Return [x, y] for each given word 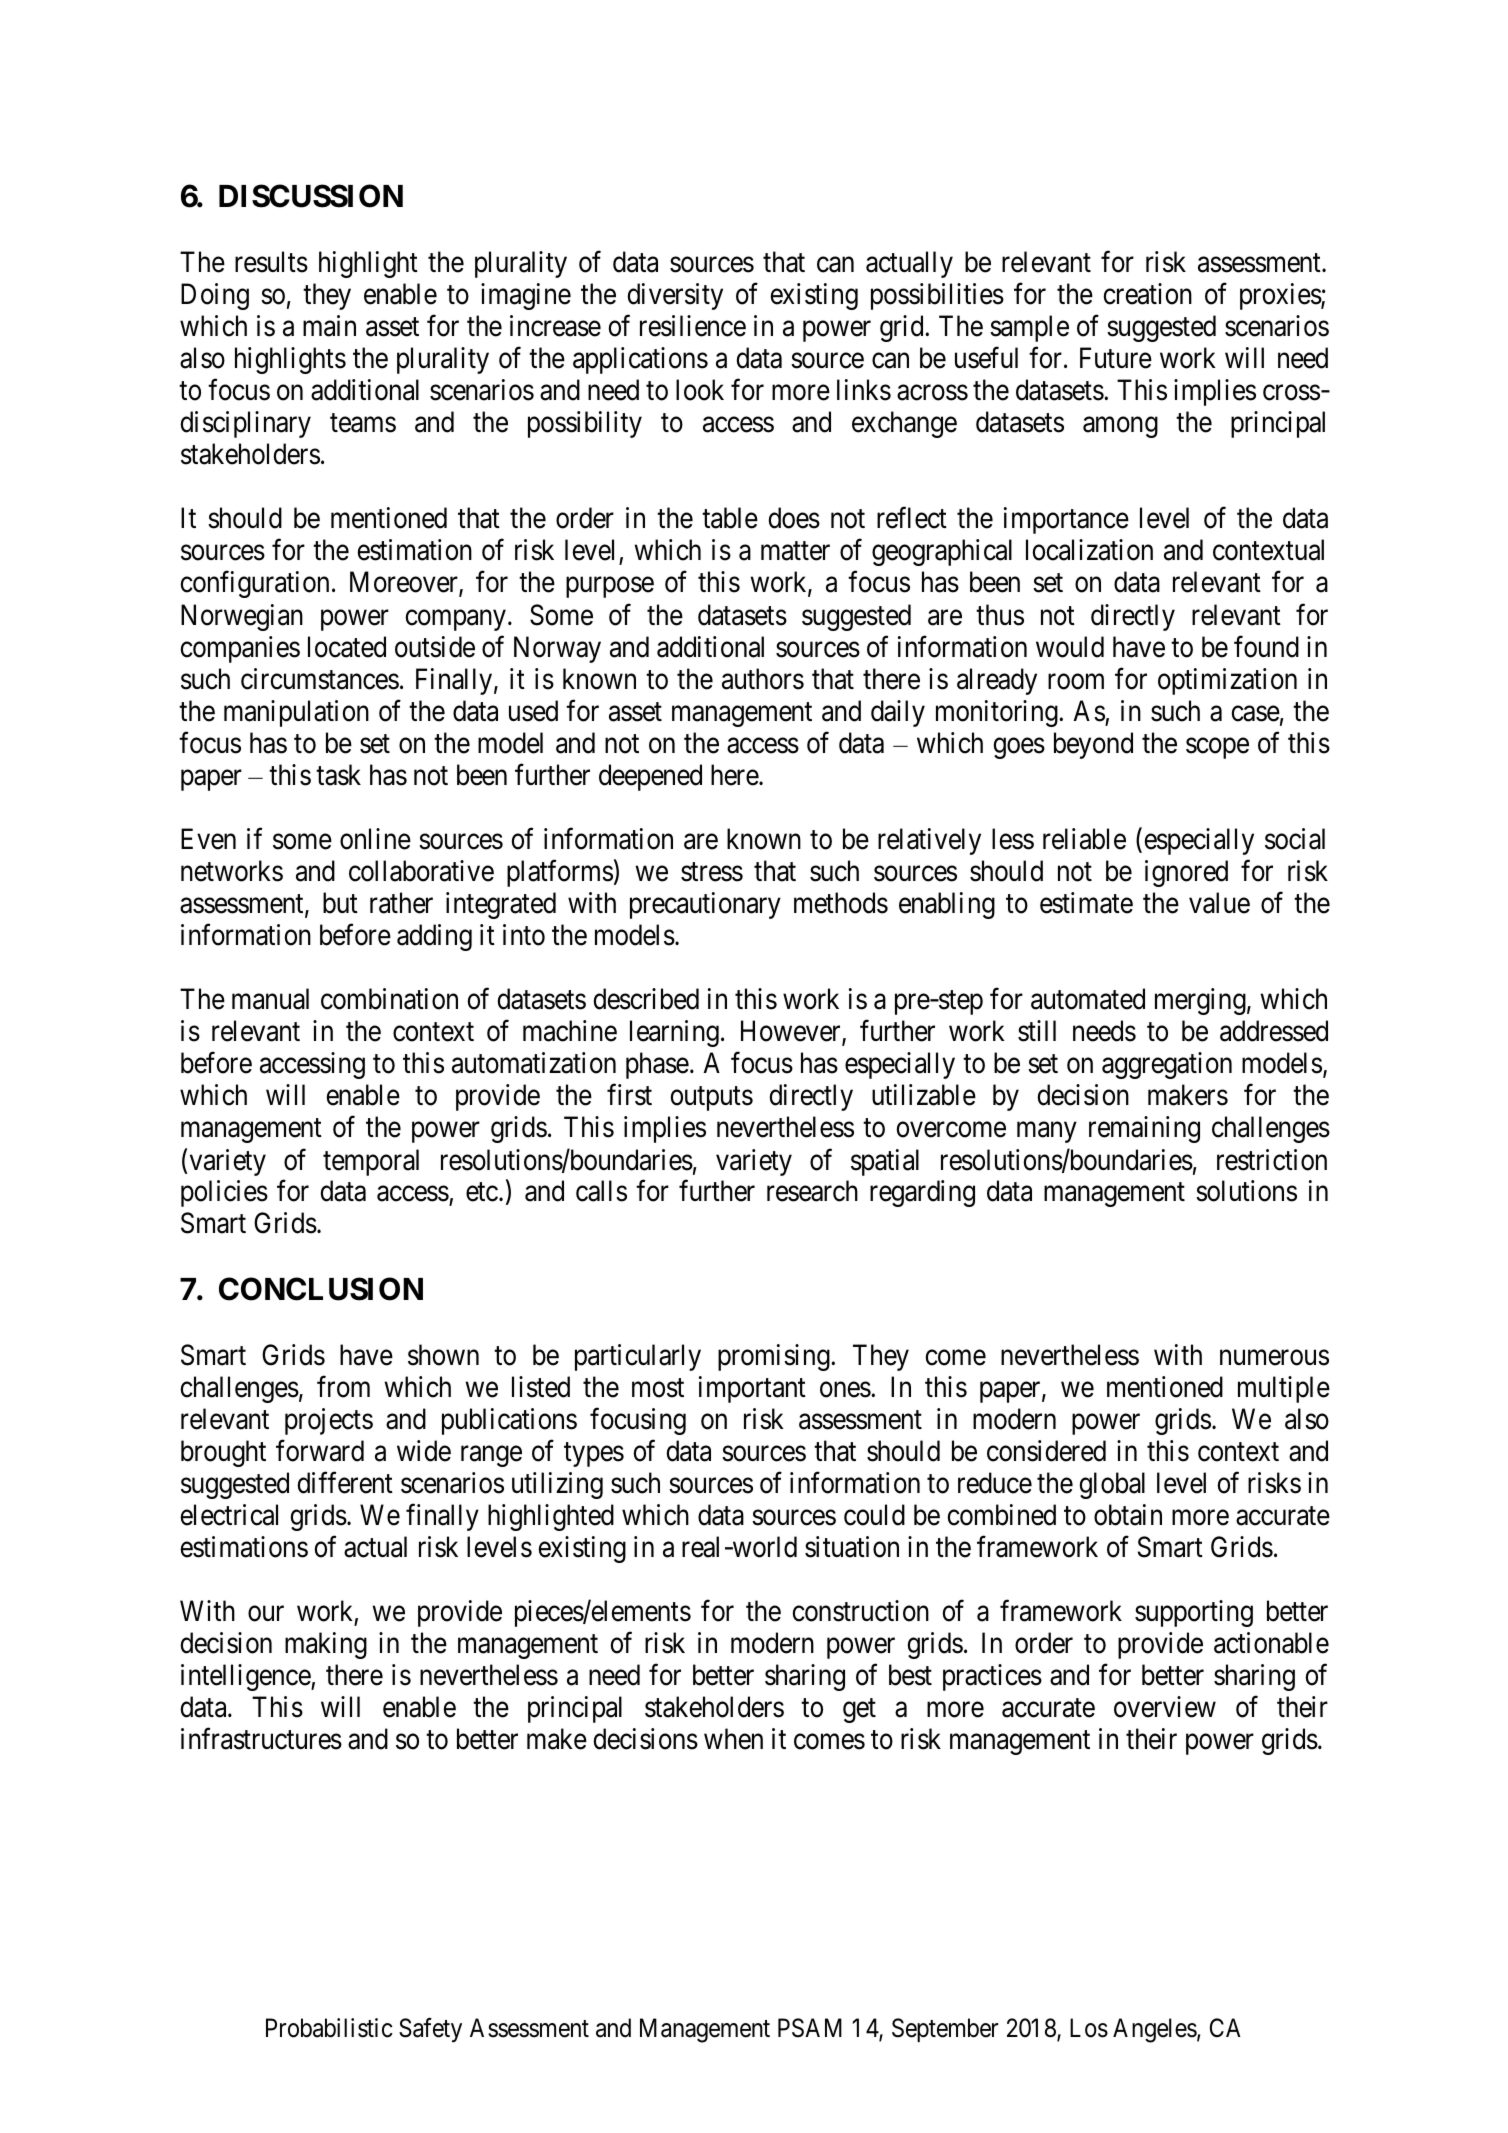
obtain [1128, 1515]
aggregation [1167, 1065]
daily [898, 713]
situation [852, 1547]
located [347, 647]
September [945, 2030]
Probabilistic [329, 2028]
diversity [675, 296]
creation [1147, 294]
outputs [711, 1099]
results [271, 262]
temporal [371, 1162]
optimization [1227, 681]
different [345, 1483]
